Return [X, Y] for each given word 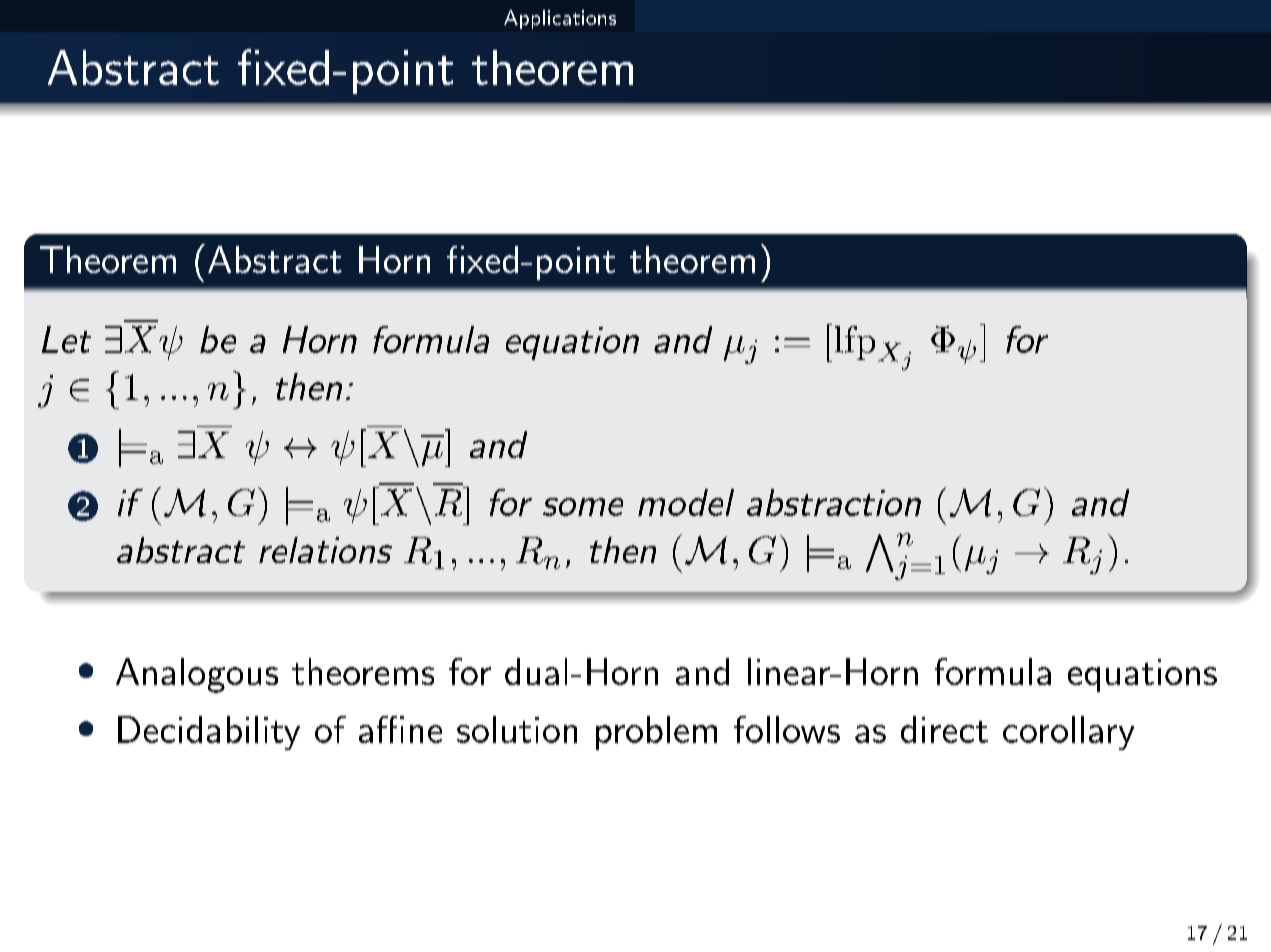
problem [656, 733]
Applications [560, 19]
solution [517, 729]
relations [325, 550]
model [686, 502]
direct [944, 729]
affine [400, 729]
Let [66, 339]
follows [787, 729]
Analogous [197, 675]
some [583, 507]
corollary [1068, 733]
